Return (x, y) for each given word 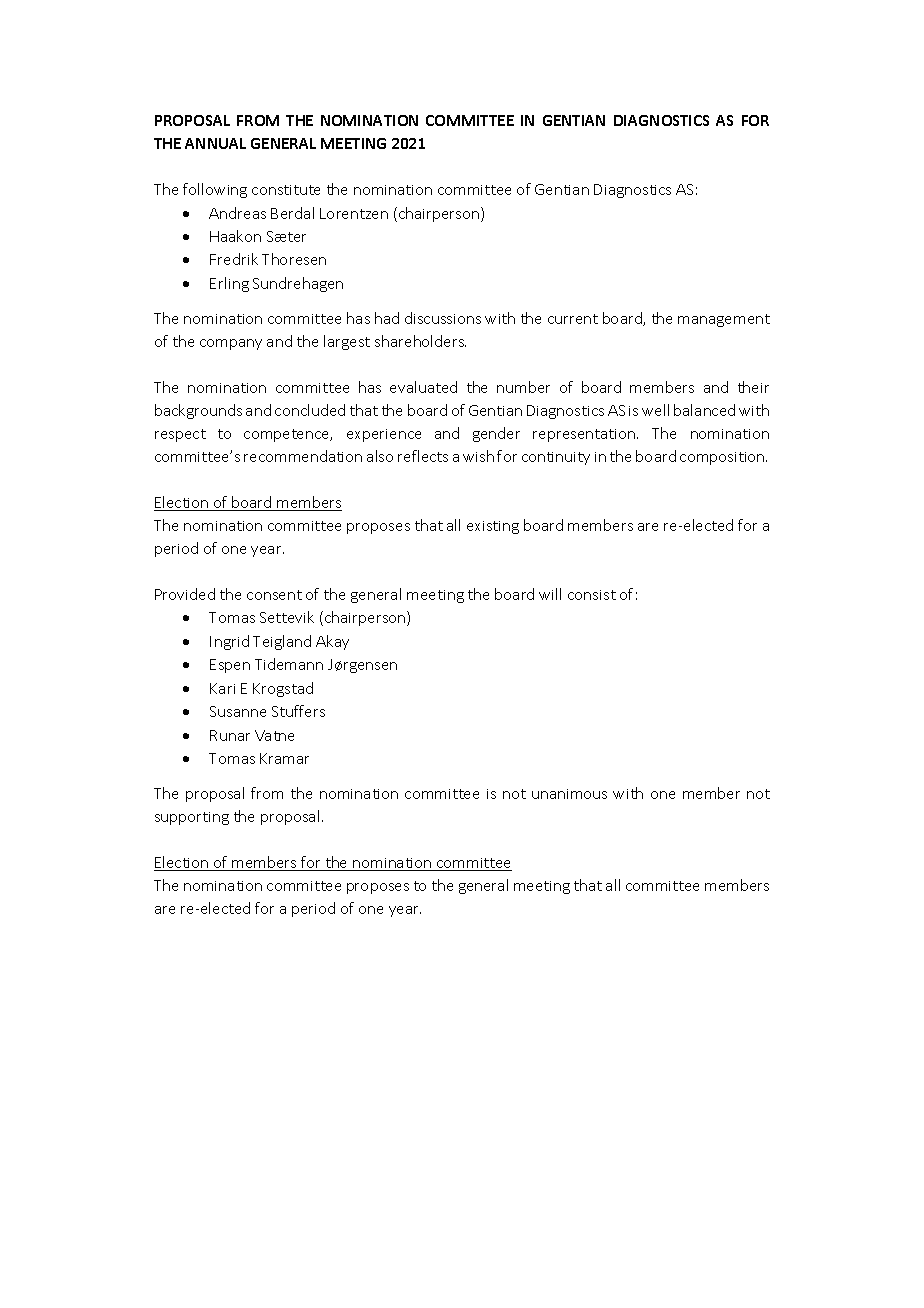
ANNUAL (215, 143)
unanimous (569, 794)
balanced (704, 410)
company (231, 344)
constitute (286, 190)
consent (274, 595)
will (550, 594)
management (724, 320)
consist (592, 595)
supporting (192, 818)
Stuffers (298, 711)
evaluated (423, 387)
